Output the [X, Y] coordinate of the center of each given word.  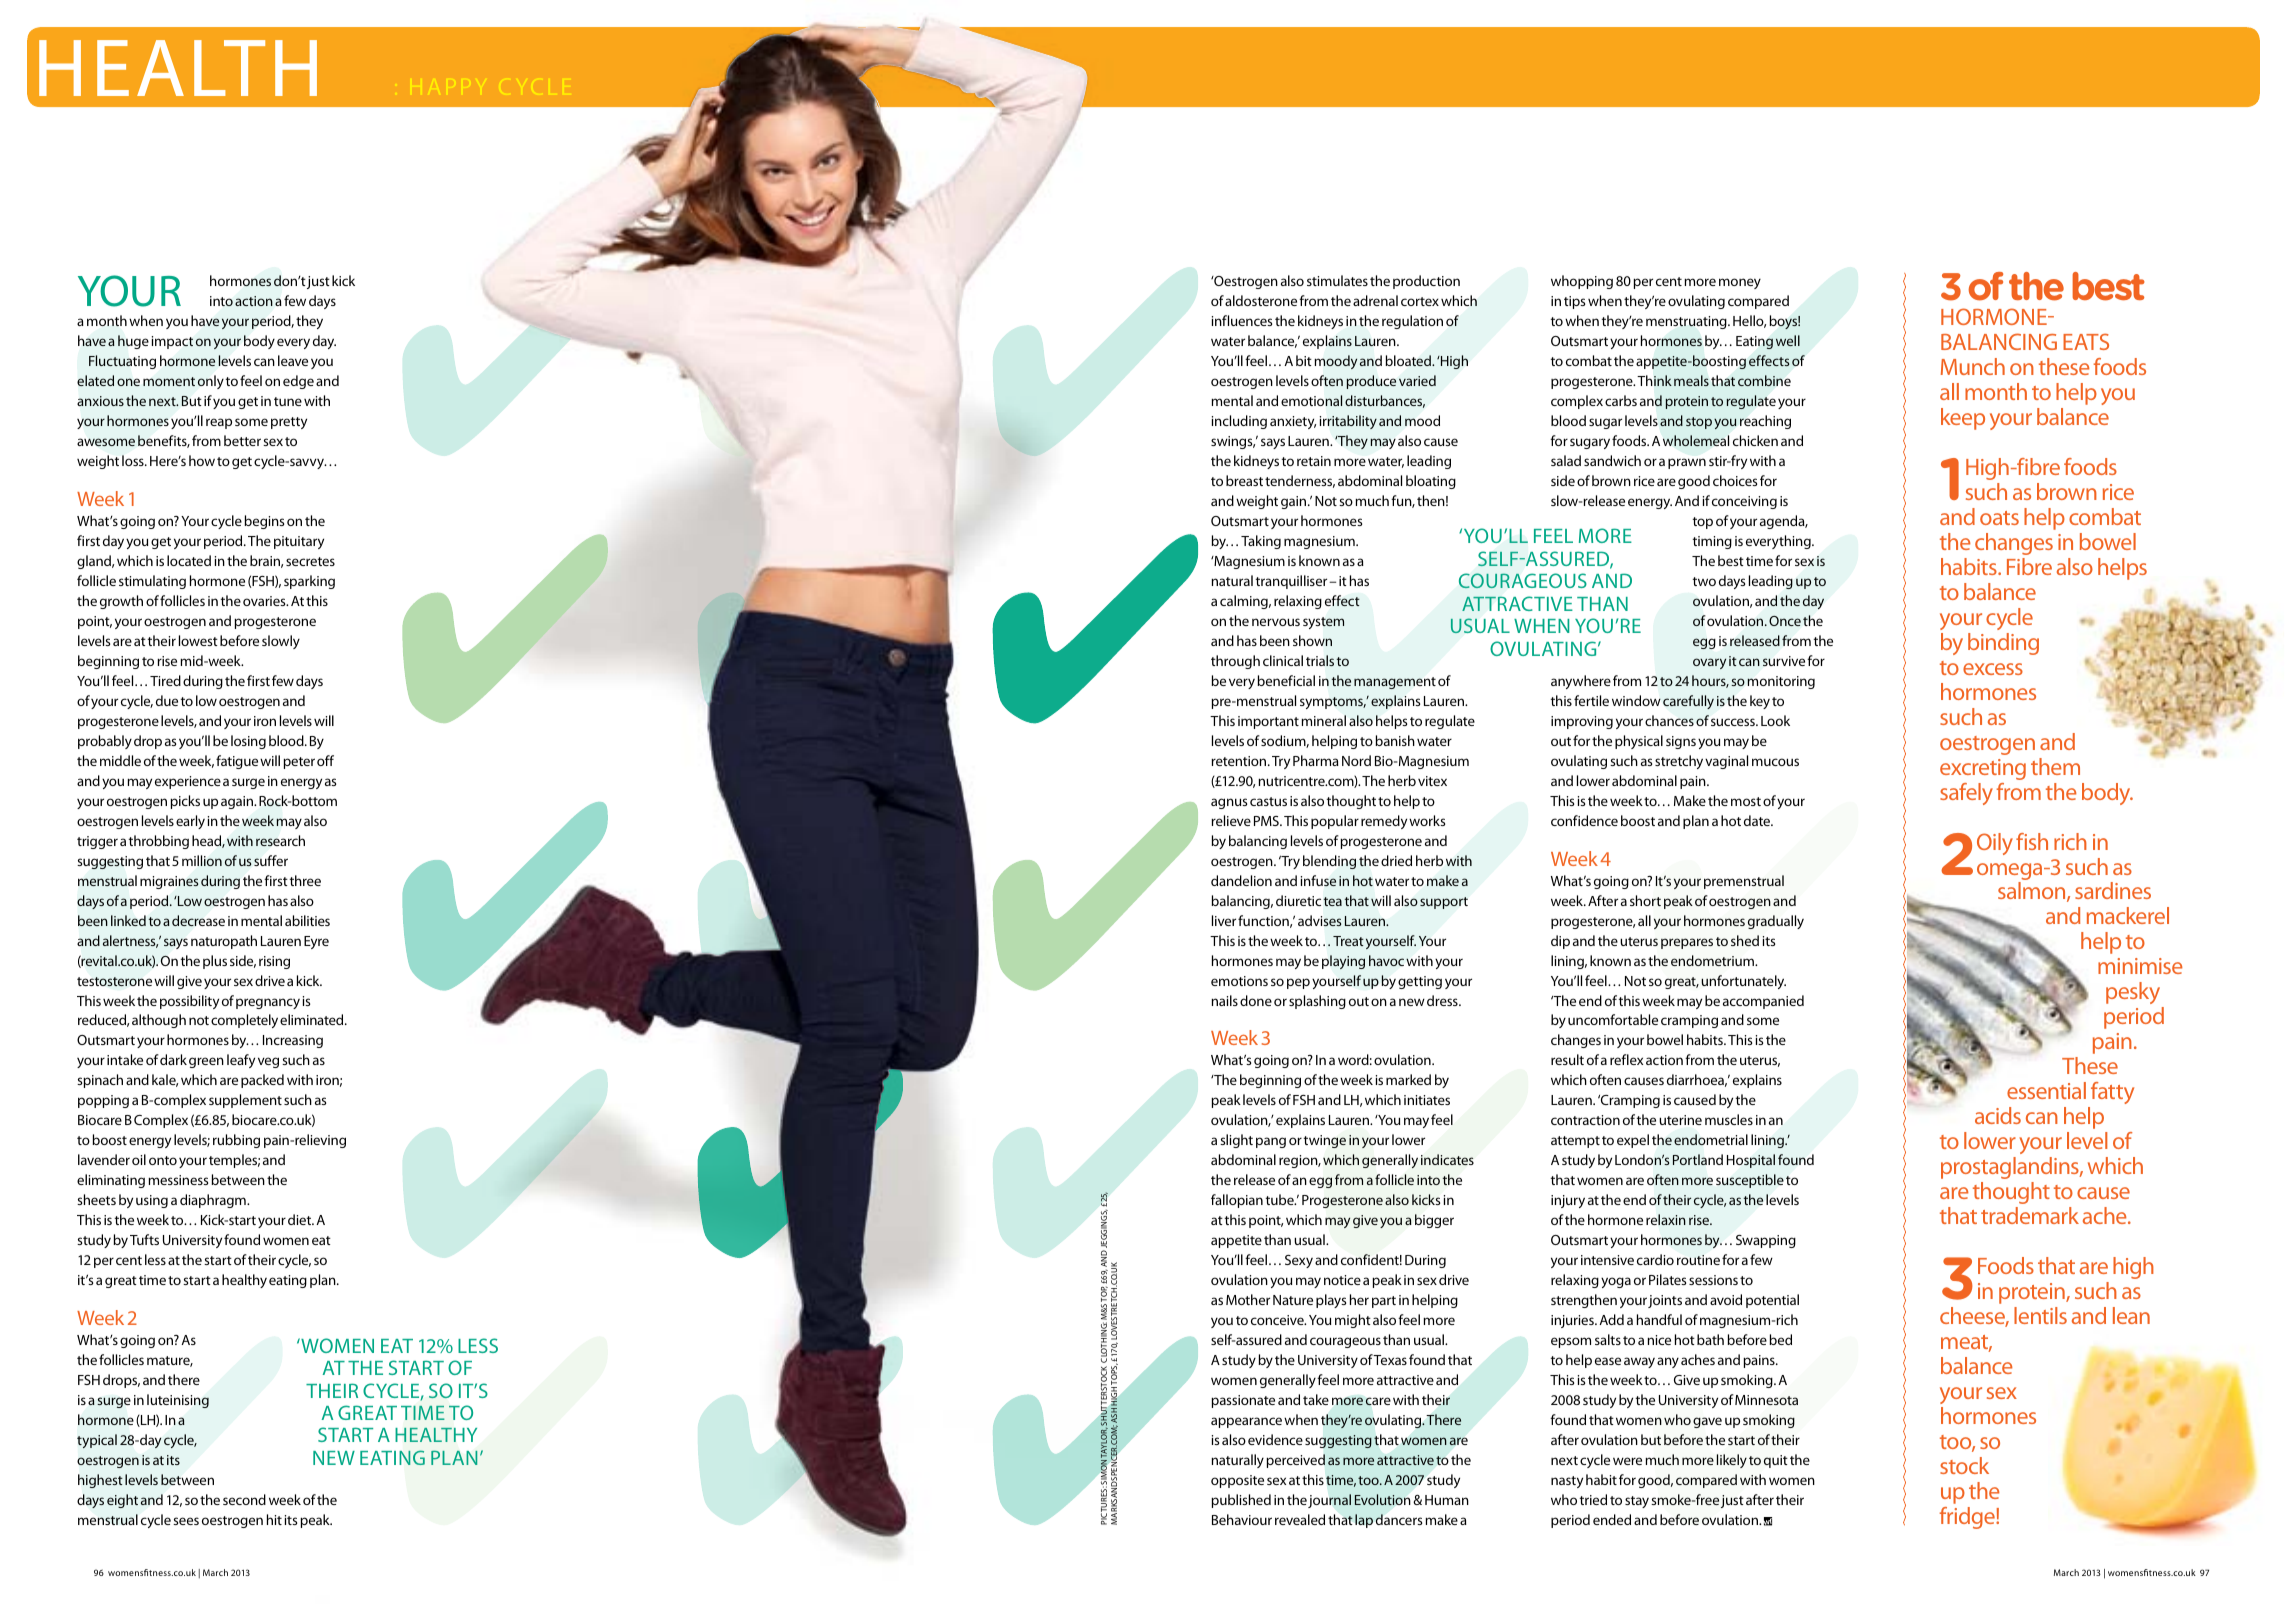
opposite [1237, 1481]
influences [1242, 320]
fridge [1968, 1518]
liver [1224, 920]
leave [293, 360]
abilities [307, 920]
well [1788, 340]
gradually [1776, 922]
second [244, 1499]
